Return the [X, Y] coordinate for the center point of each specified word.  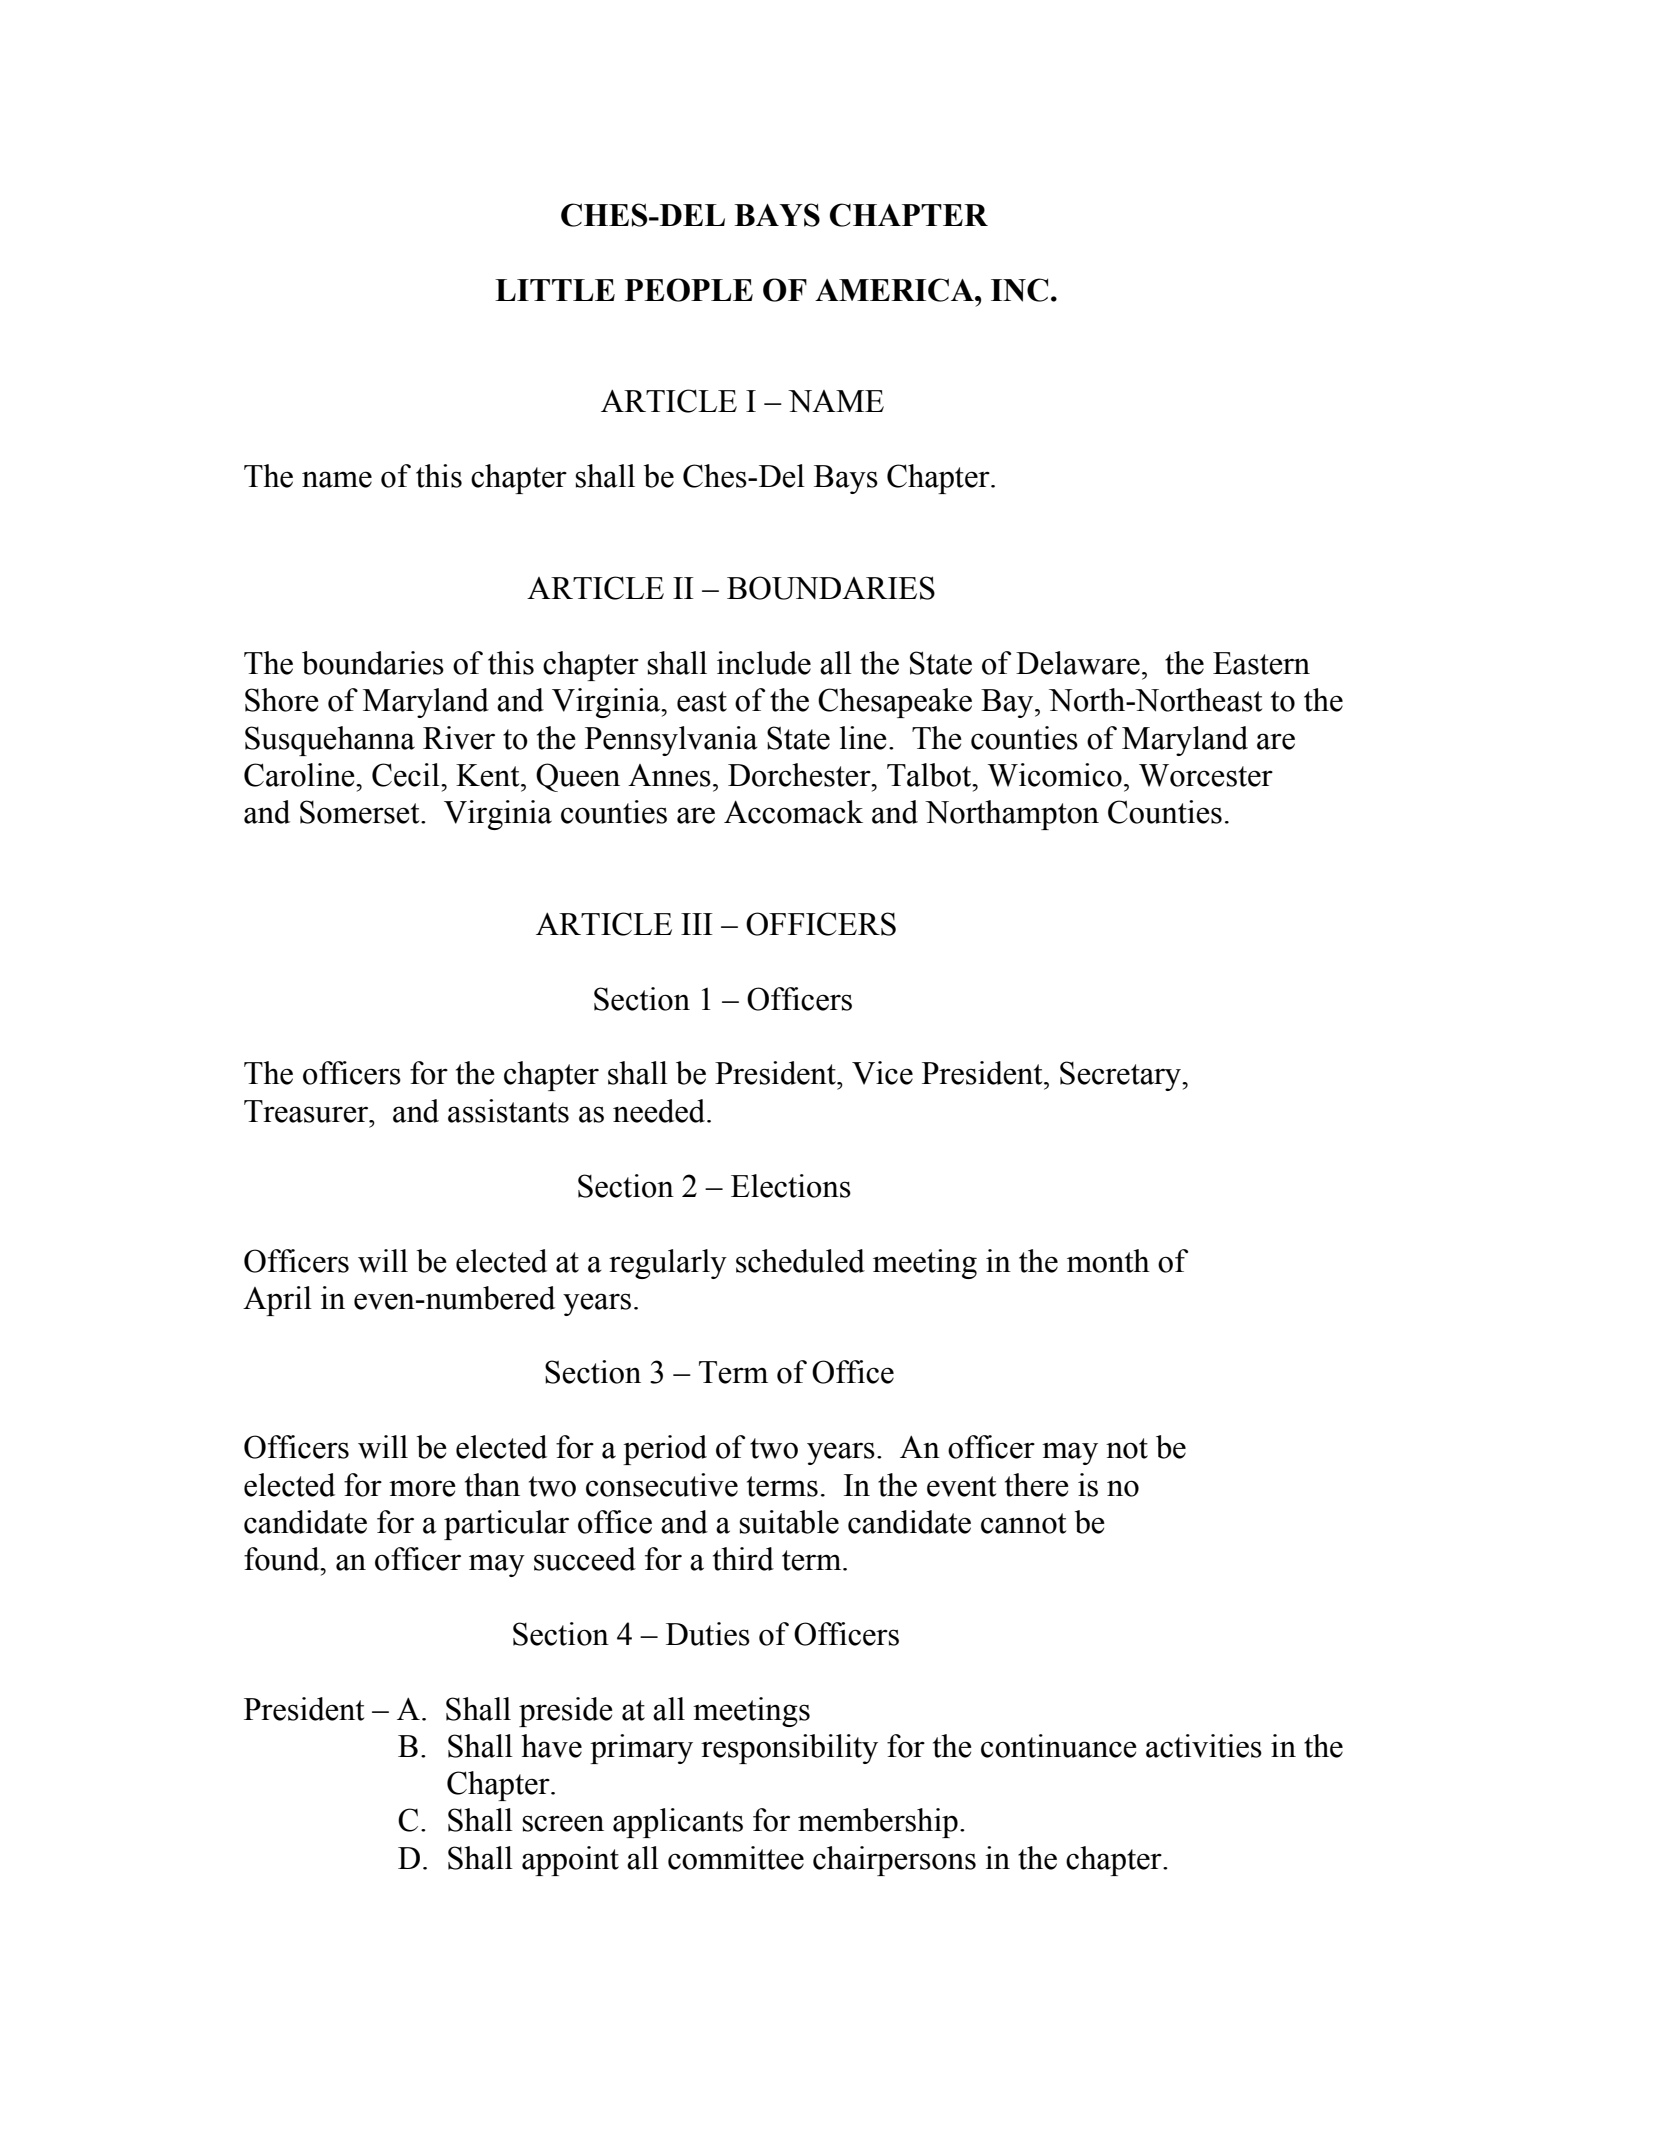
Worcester [1206, 775]
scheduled [800, 1261]
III [697, 924]
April [277, 1301]
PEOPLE [689, 290]
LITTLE [555, 290]
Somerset [361, 812]
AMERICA [895, 290]
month [1108, 1261]
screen [563, 1823]
